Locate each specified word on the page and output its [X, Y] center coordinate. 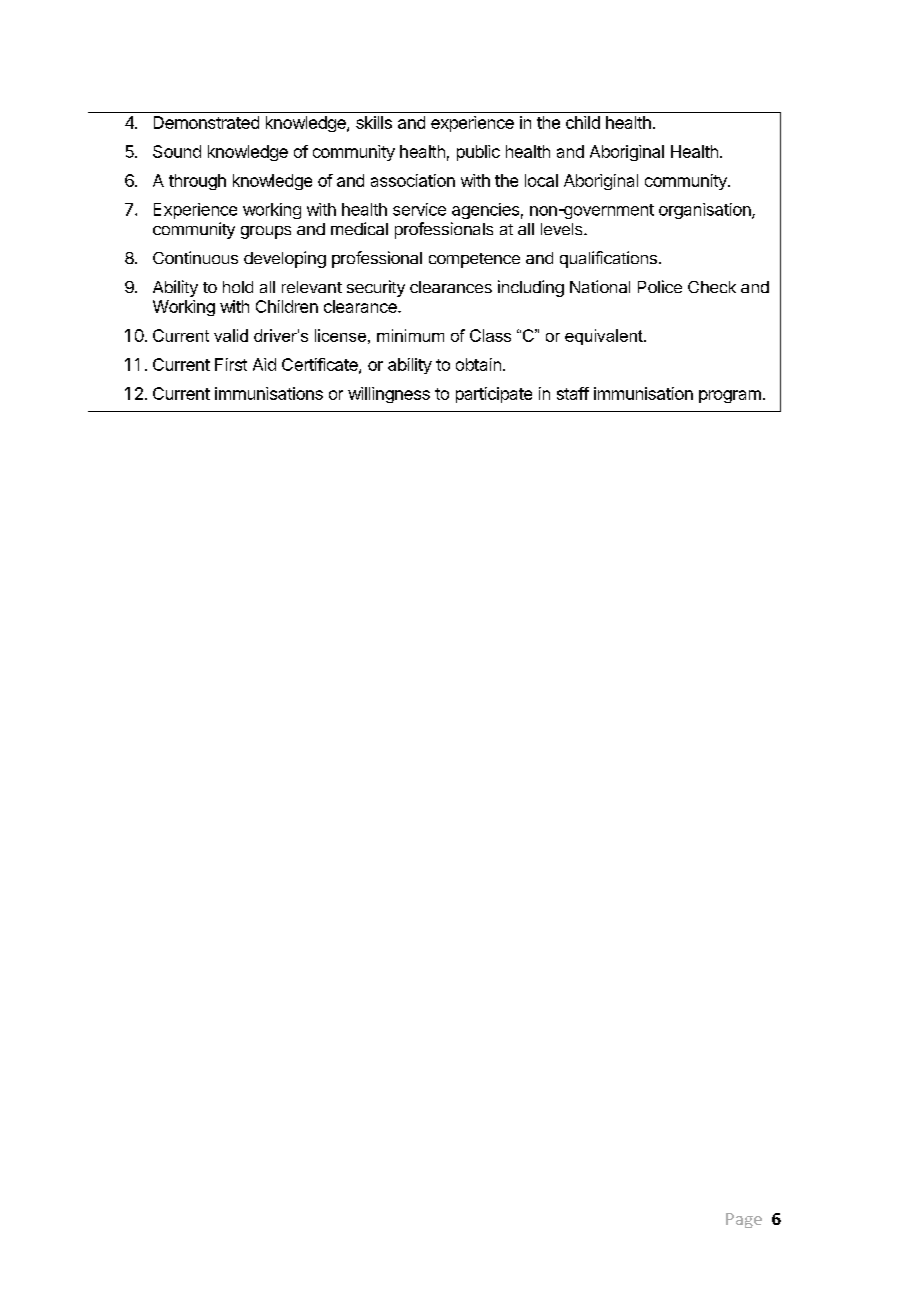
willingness [389, 395]
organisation [706, 211]
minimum [410, 335]
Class [490, 335]
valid [231, 335]
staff [573, 393]
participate [494, 395]
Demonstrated [206, 122]
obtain [478, 364]
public [478, 153]
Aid [264, 364]
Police [660, 286]
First [231, 364]
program [730, 396]
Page [744, 1220]
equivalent [605, 337]
